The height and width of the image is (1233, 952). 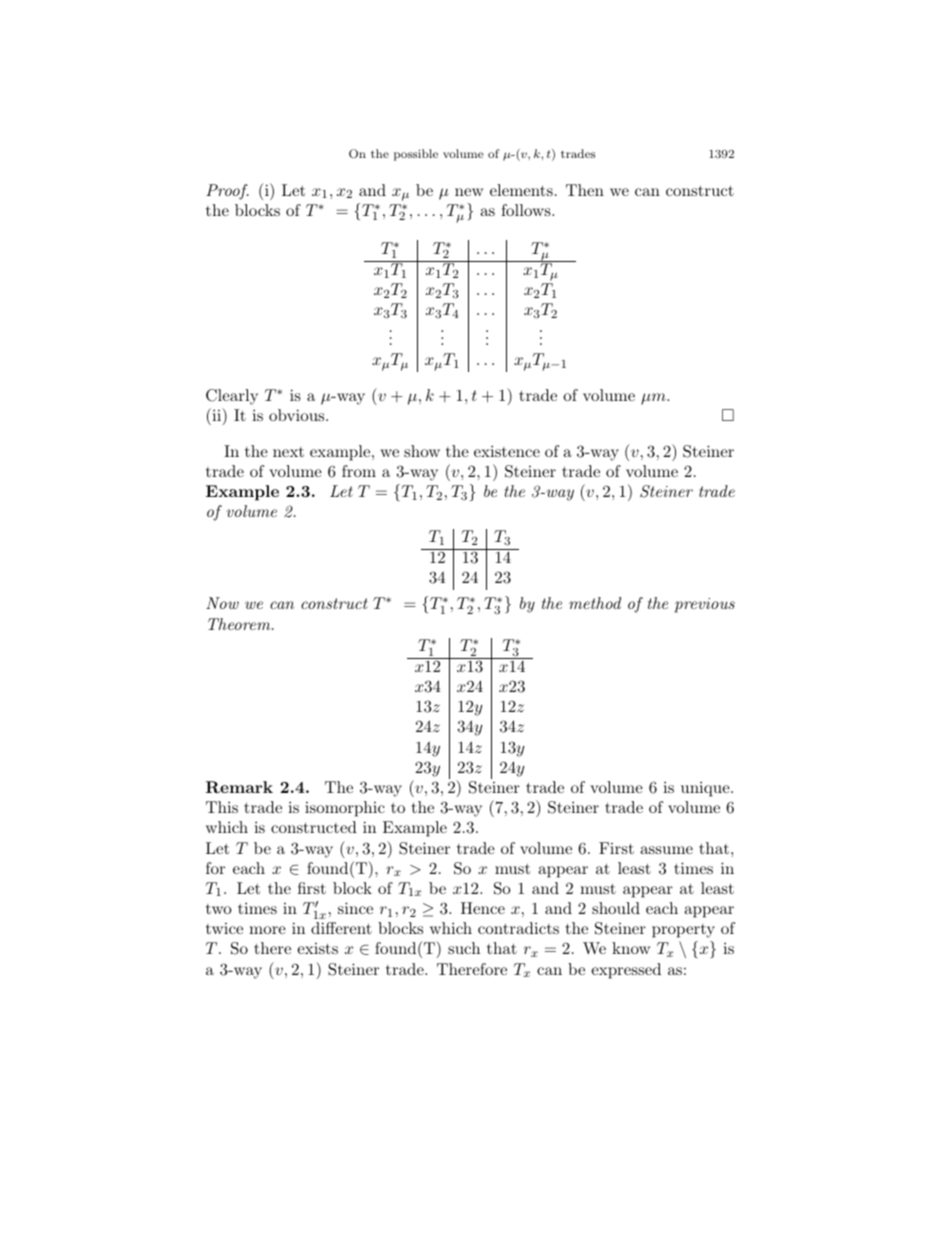 What do you see at coordinates (288, 452) in the image?
I see `next` at bounding box center [288, 452].
